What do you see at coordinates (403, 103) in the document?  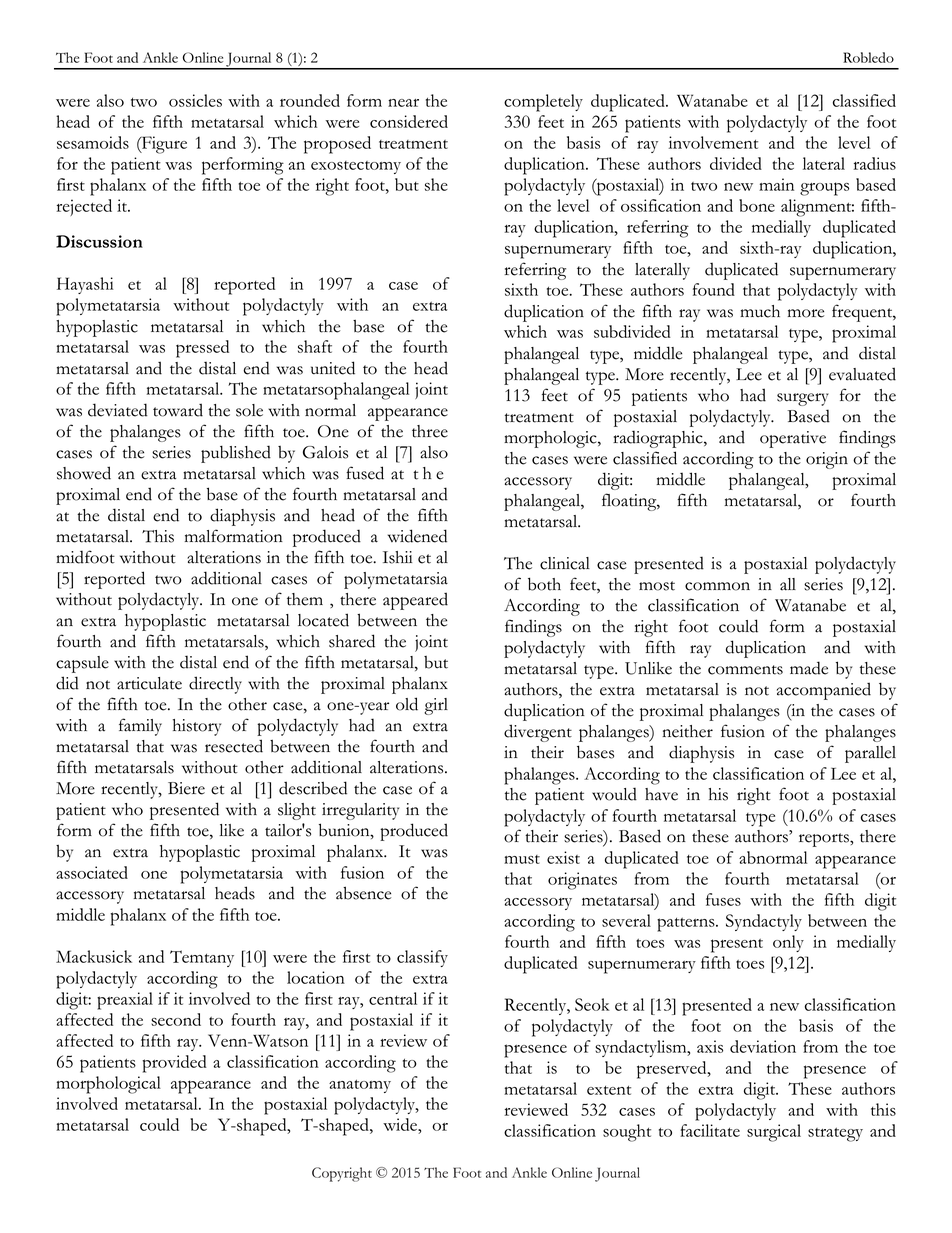 I see `near` at bounding box center [403, 103].
